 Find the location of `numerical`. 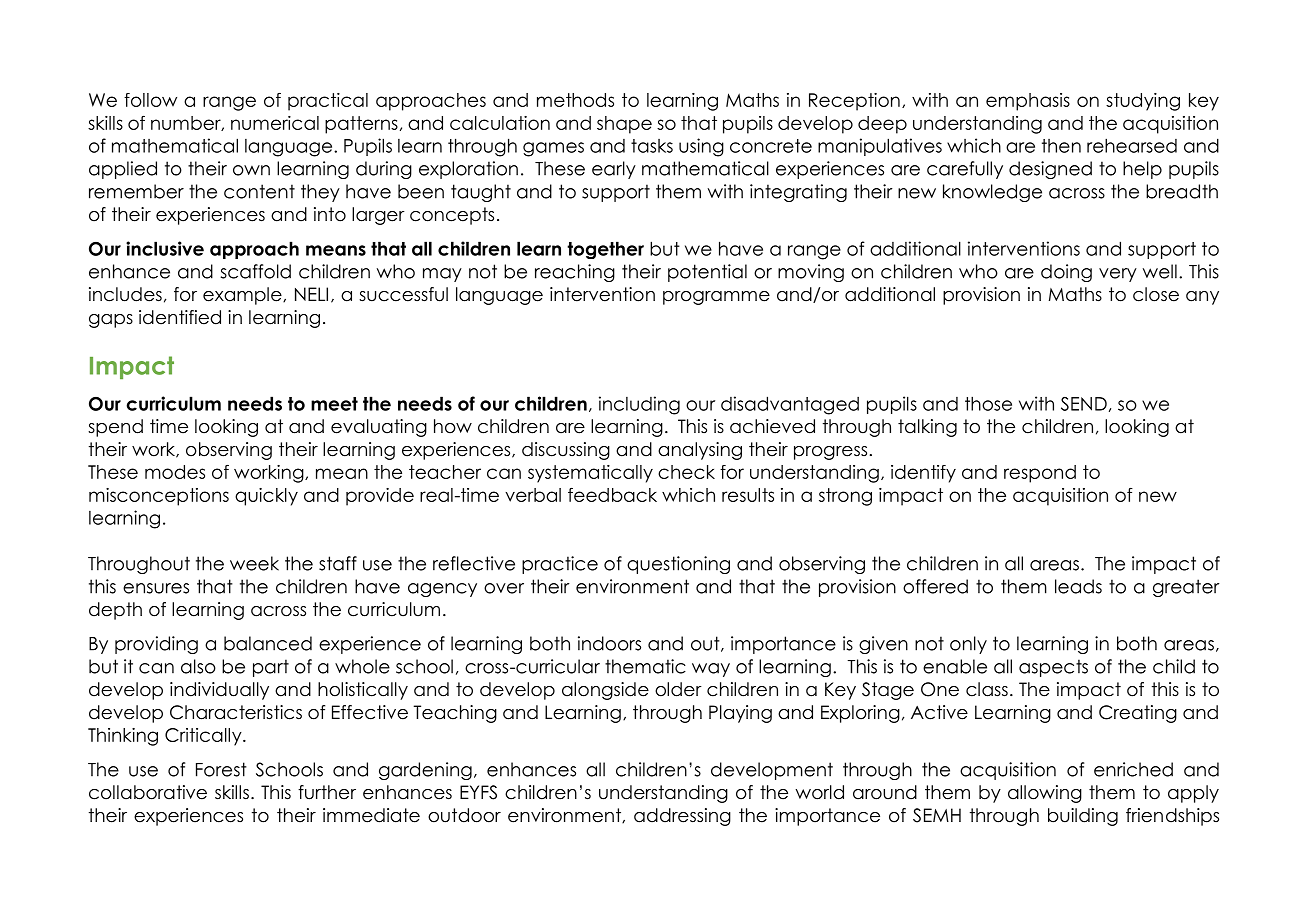

numerical is located at coordinates (275, 123).
